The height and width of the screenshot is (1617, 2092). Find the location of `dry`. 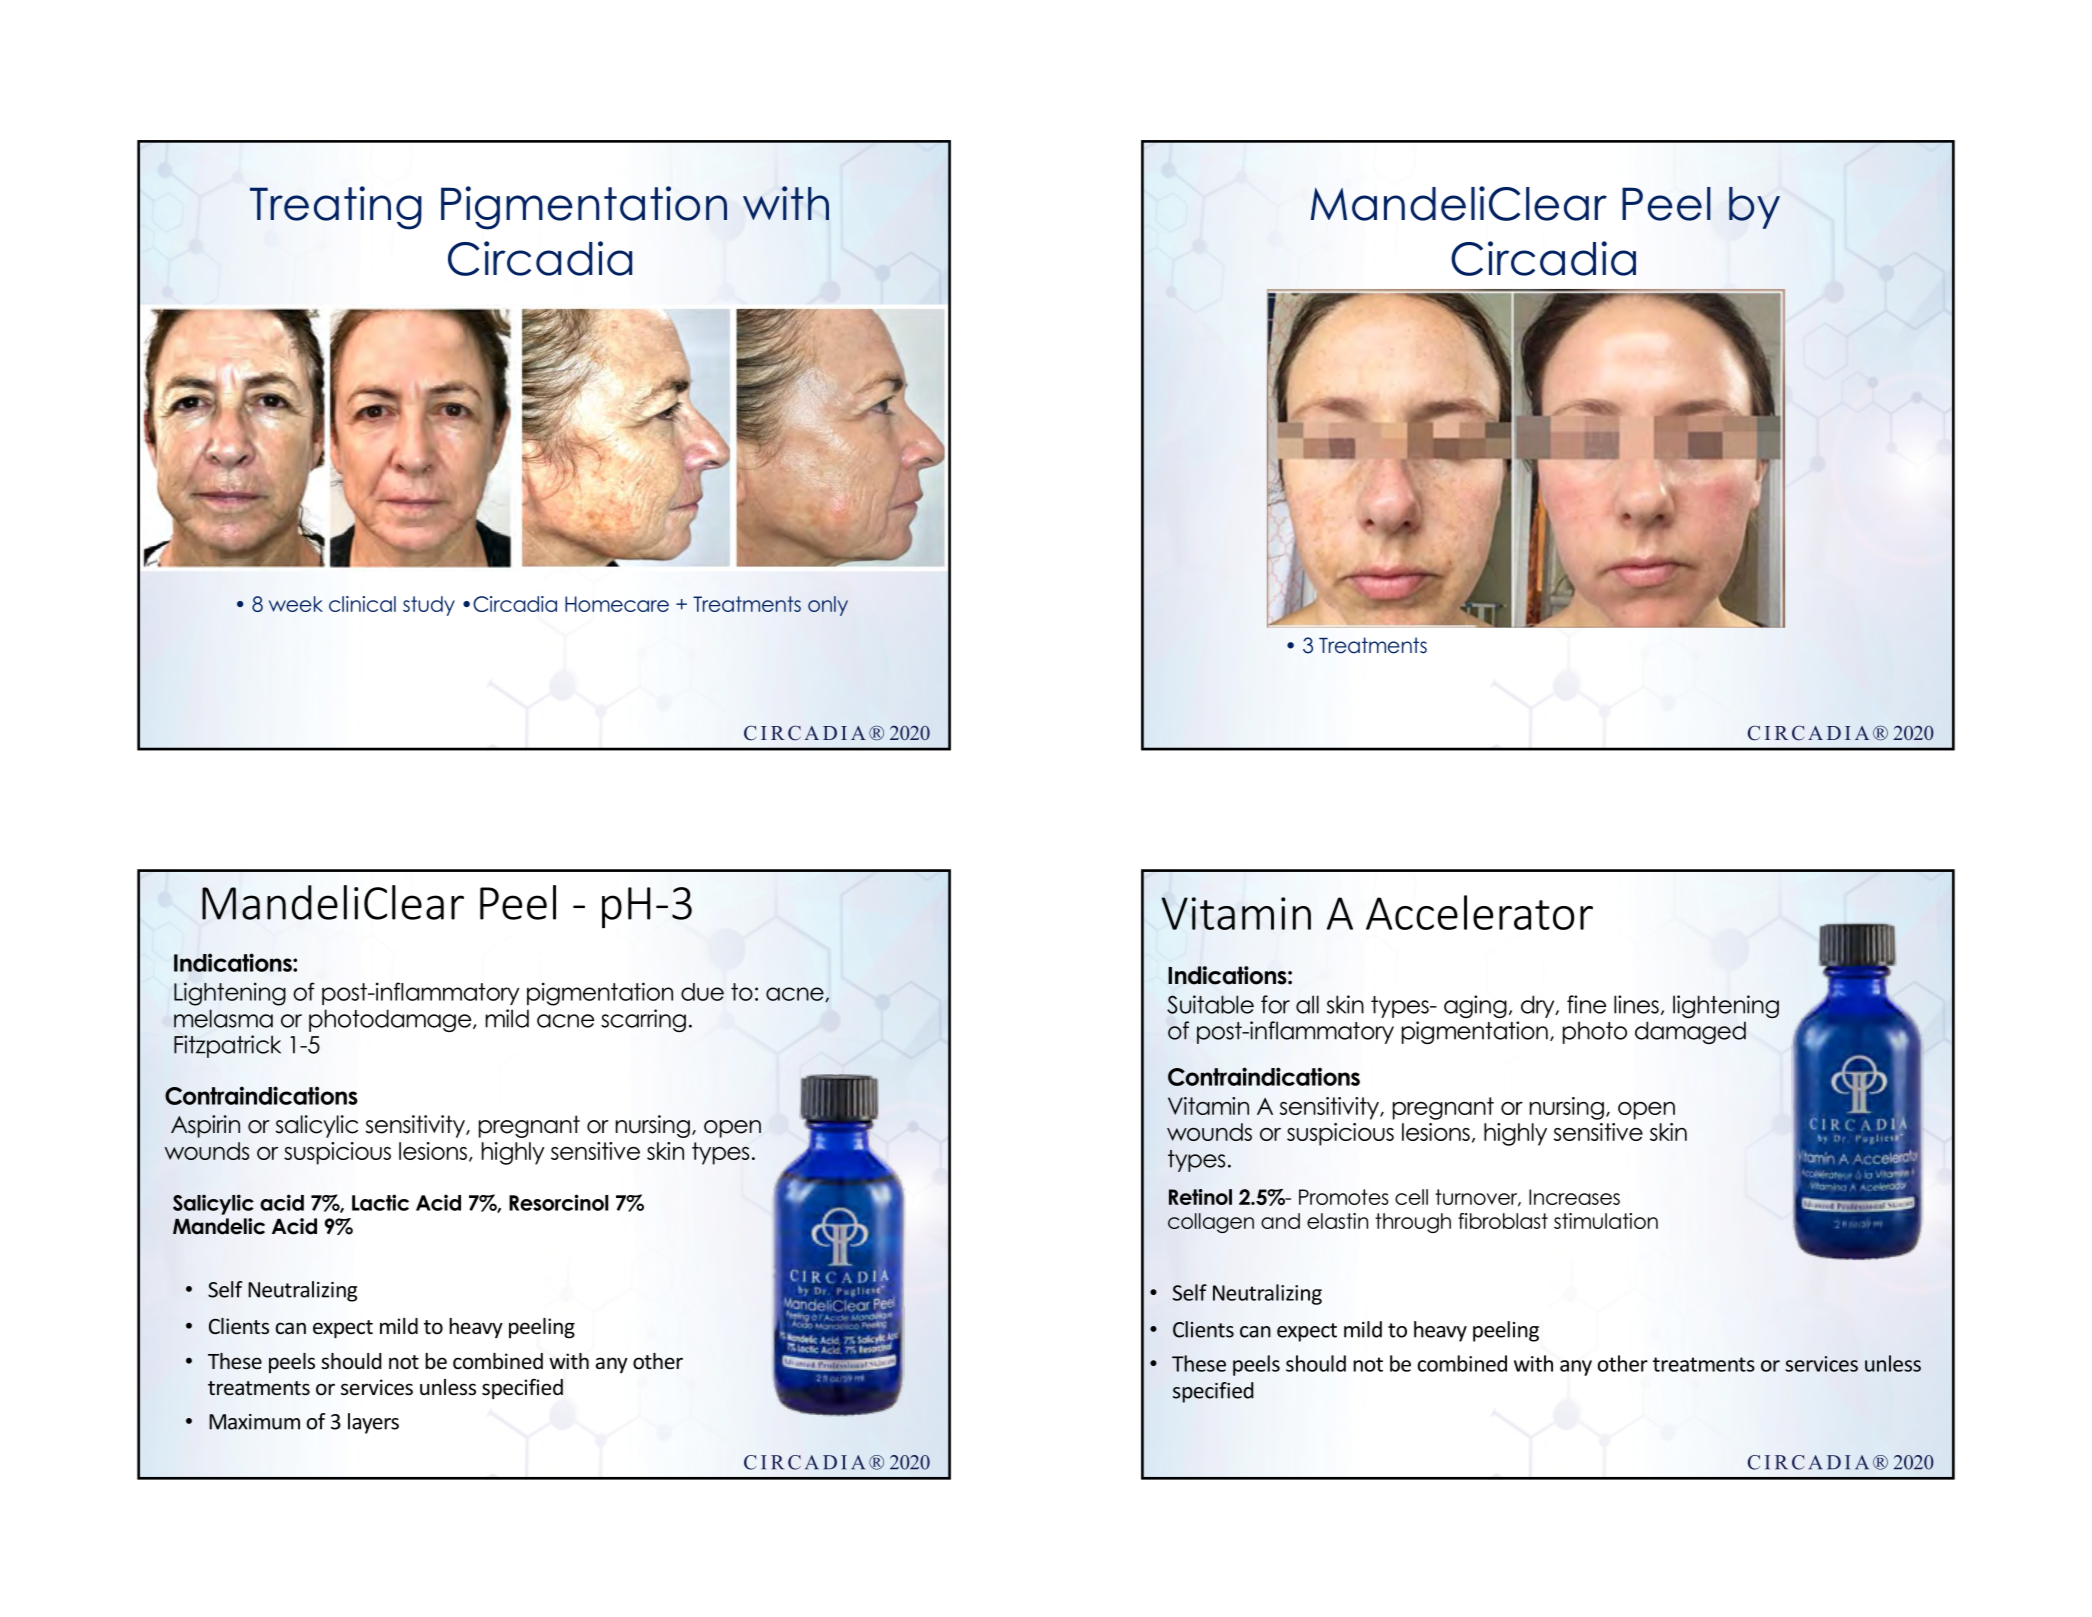

dry is located at coordinates (1539, 1006).
